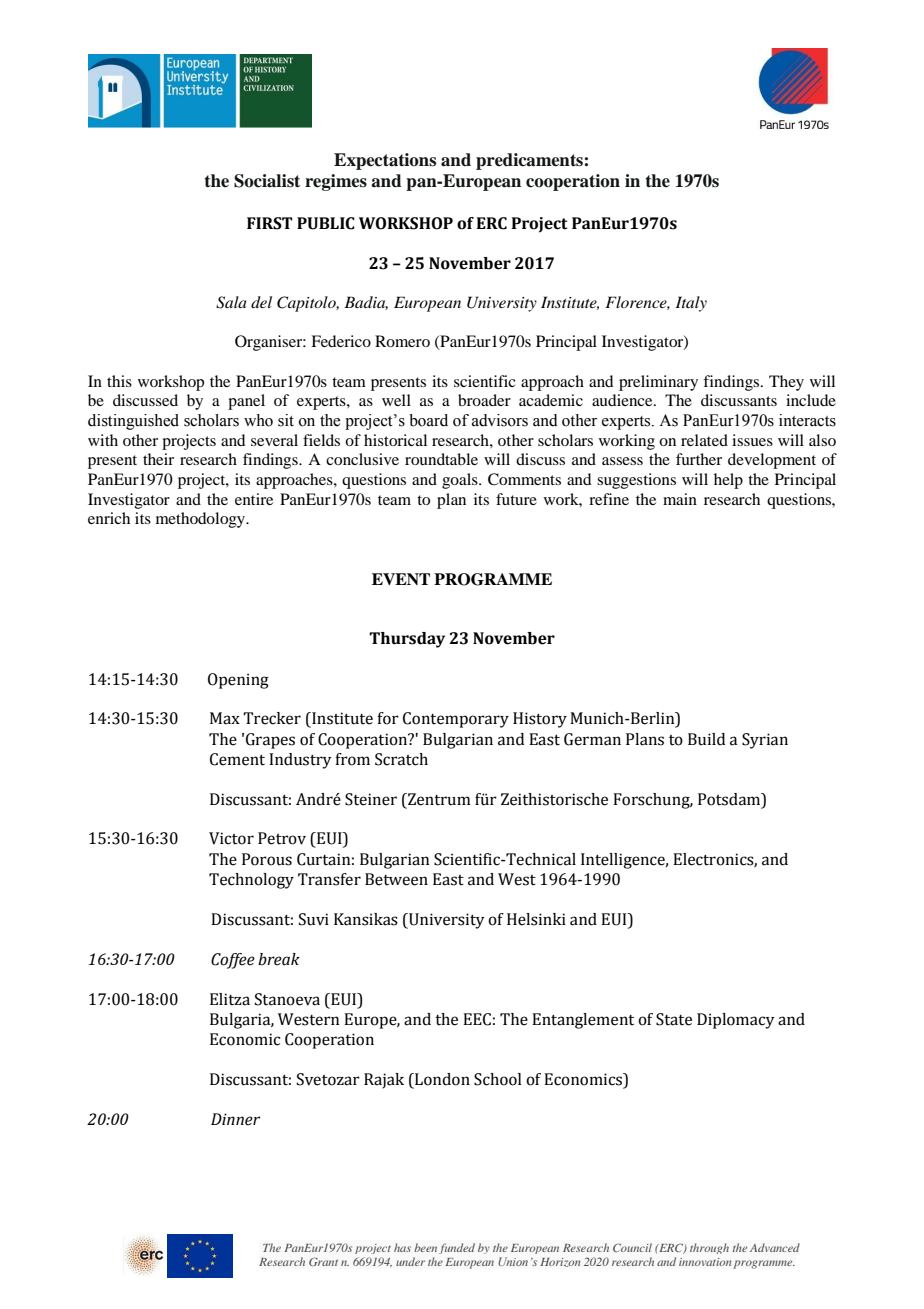 The height and width of the image is (1309, 924). What do you see at coordinates (438, 799) in the image?
I see `Zentrum` at bounding box center [438, 799].
